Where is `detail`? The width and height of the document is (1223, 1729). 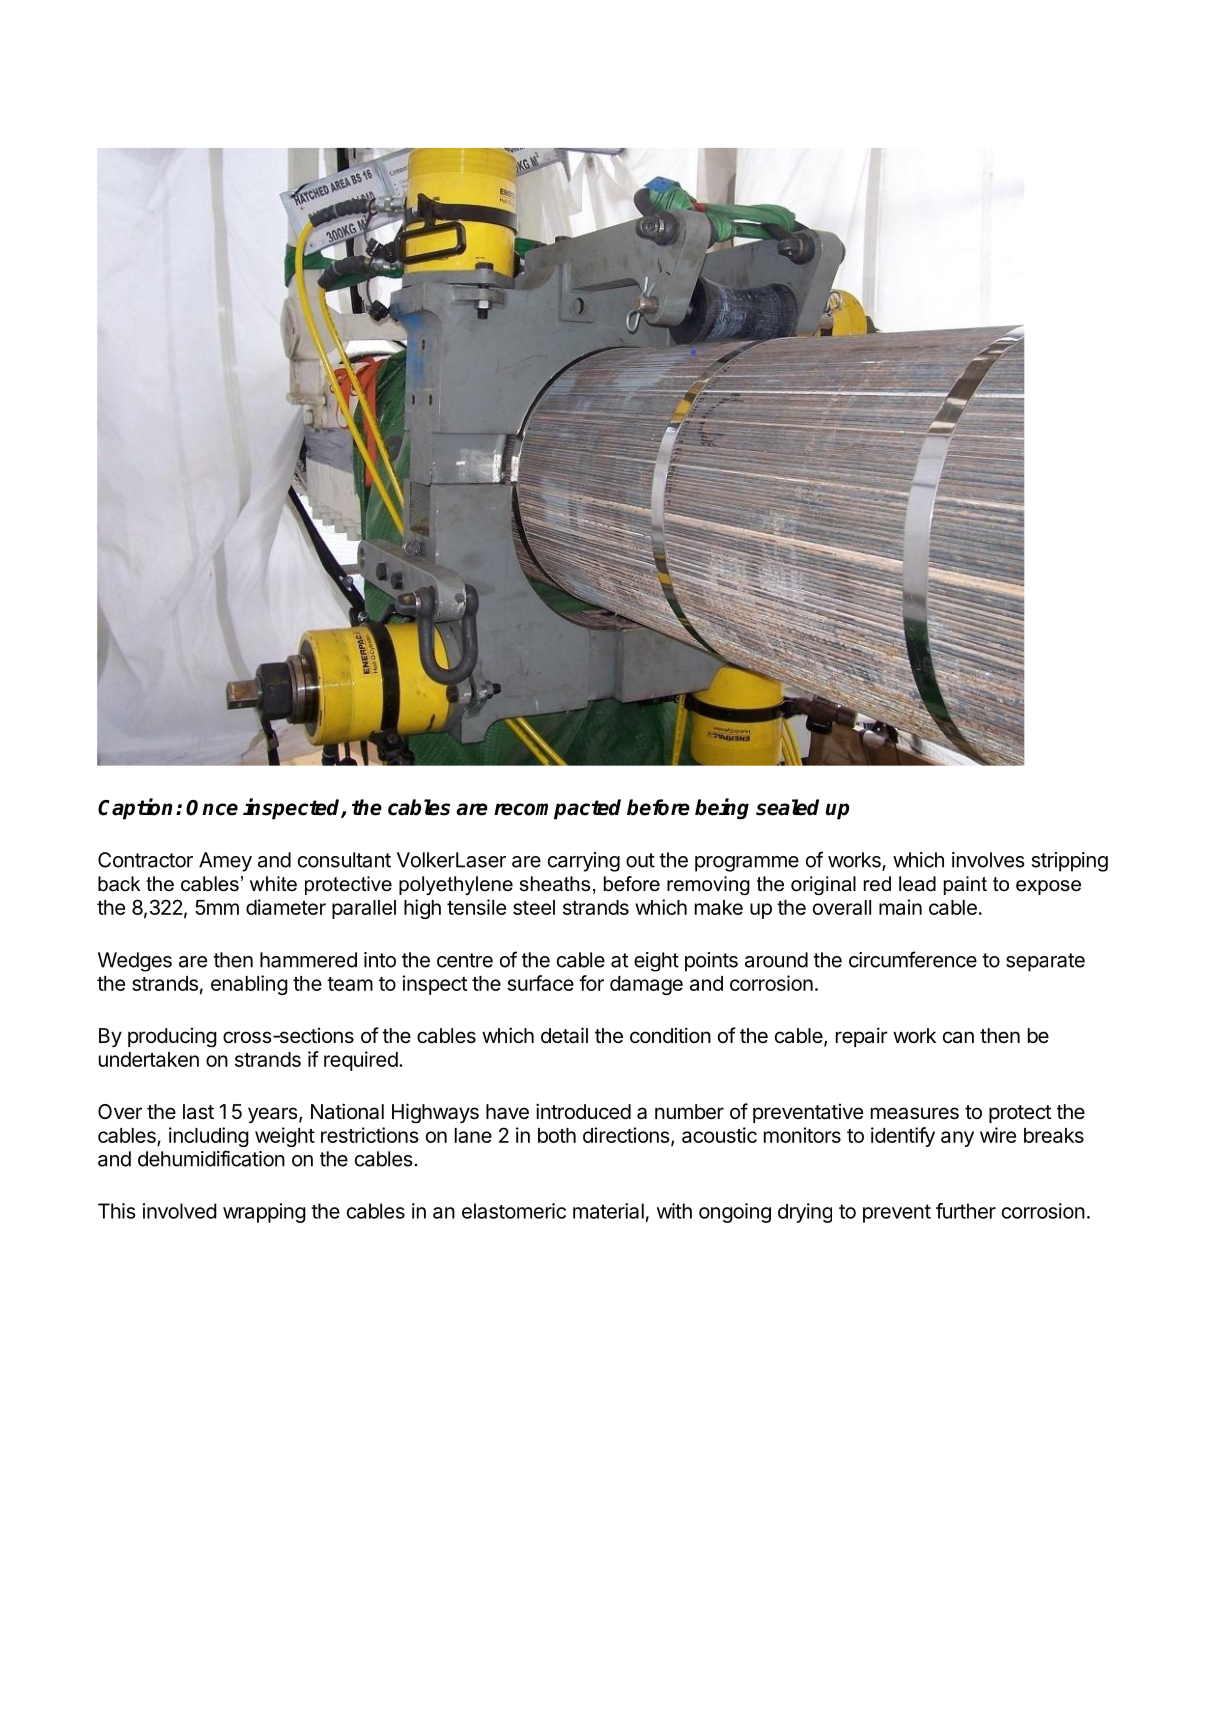
detail is located at coordinates (564, 1035).
